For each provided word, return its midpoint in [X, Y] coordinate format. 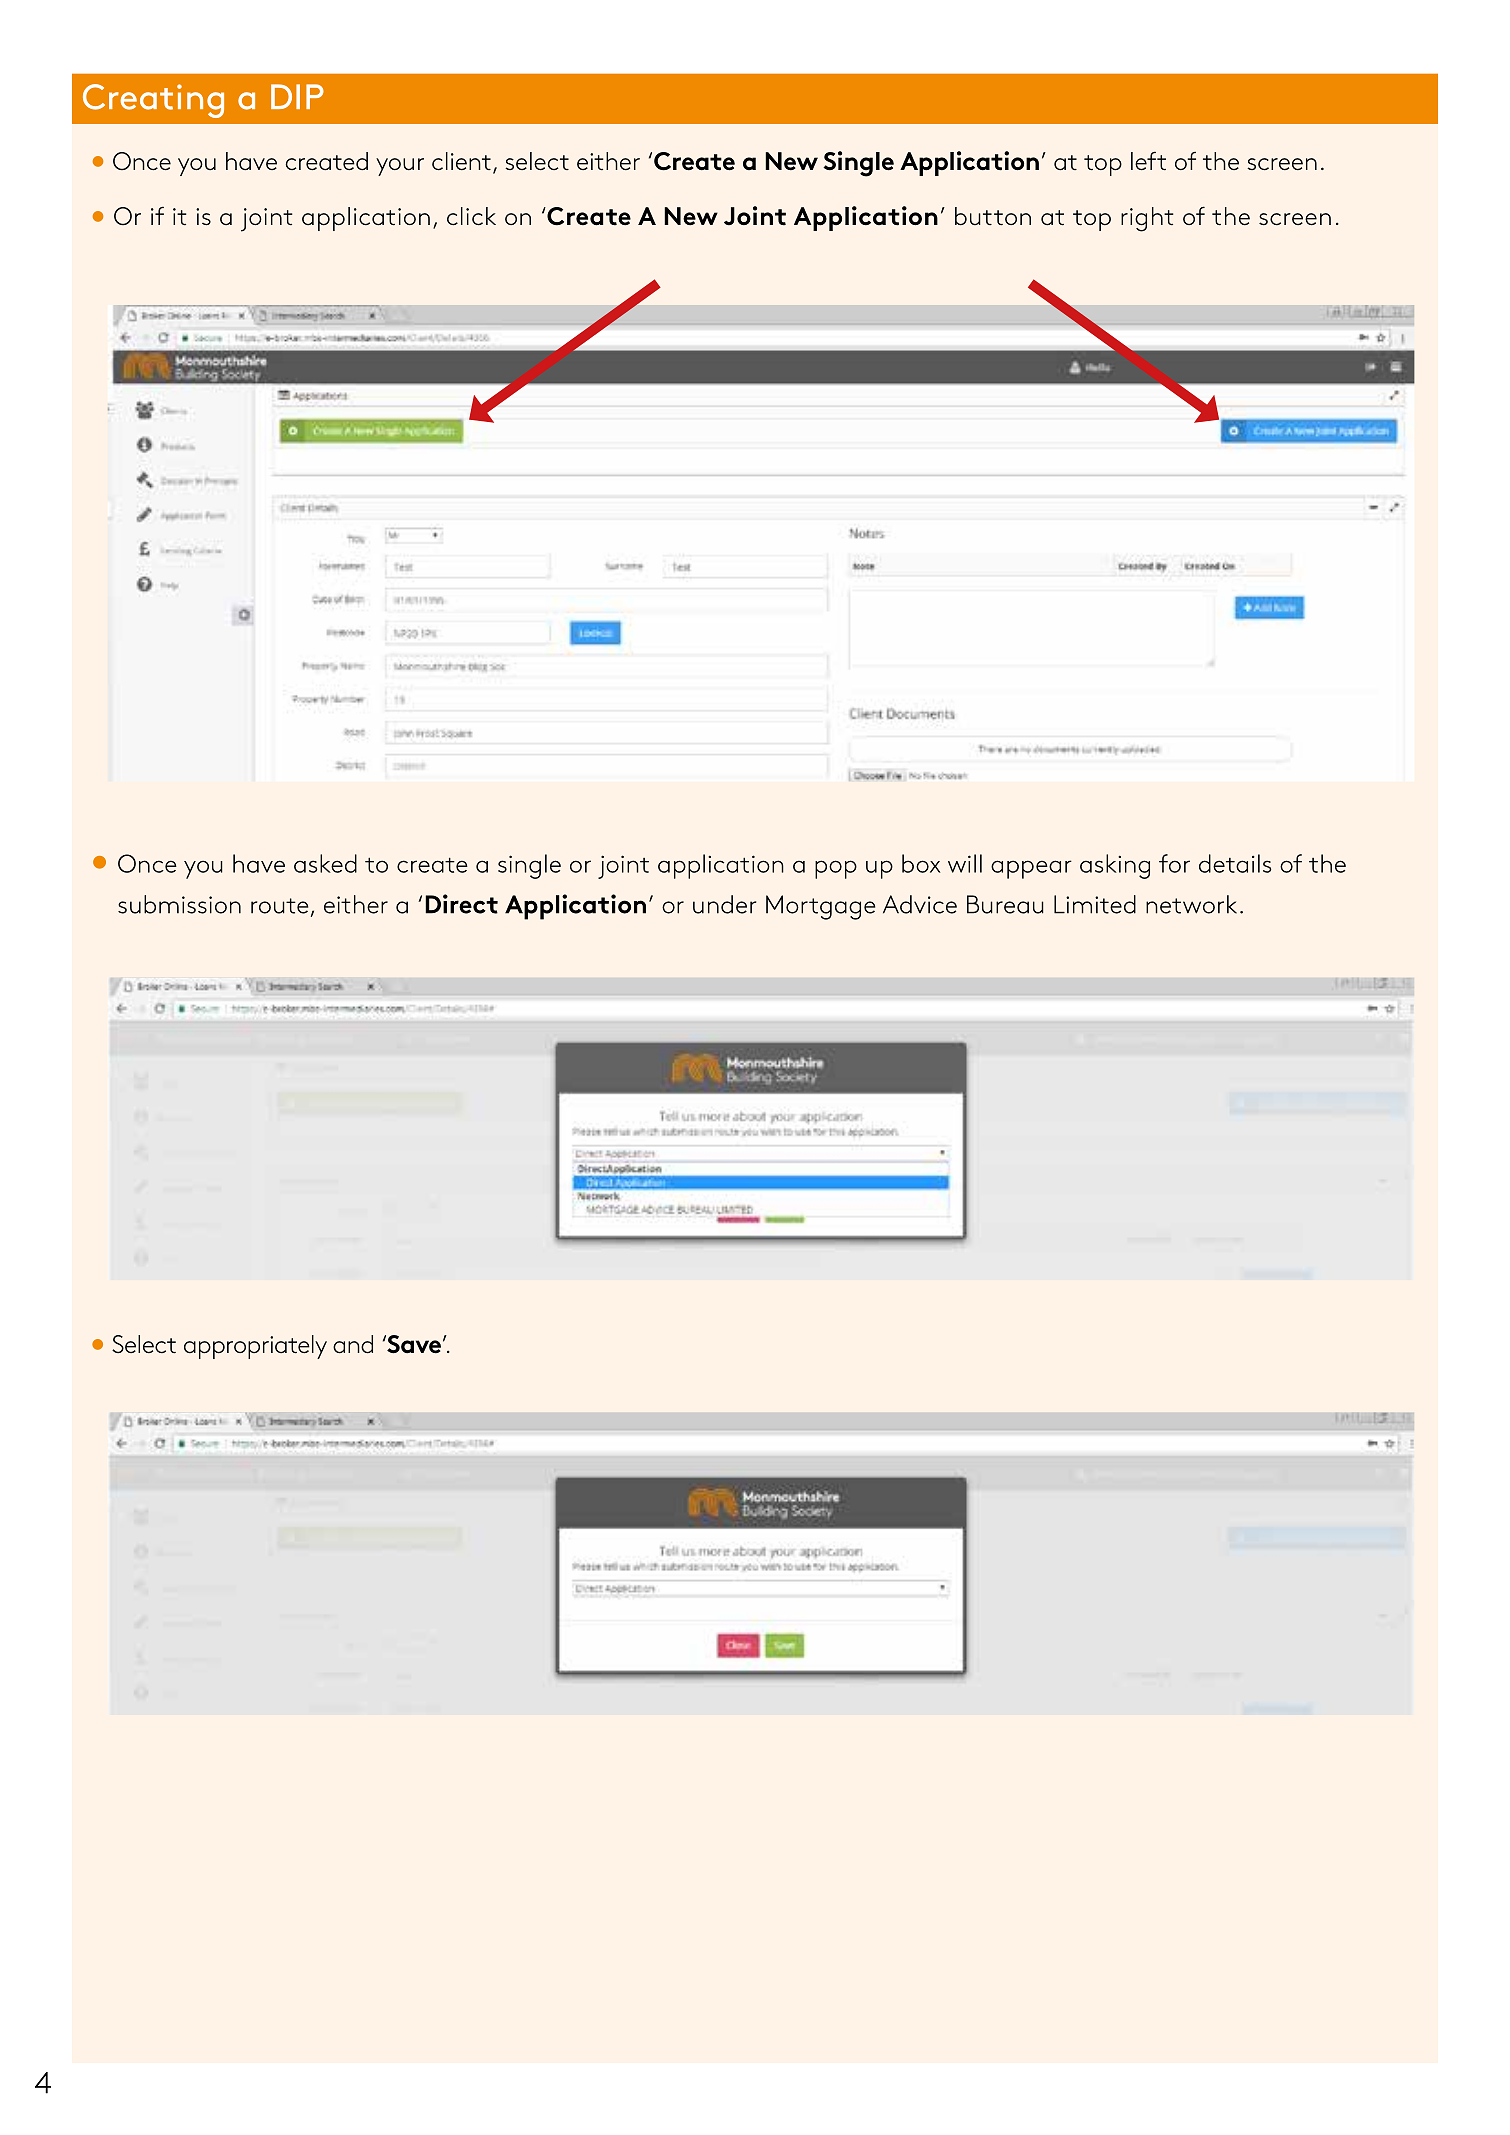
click [471, 216]
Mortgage [820, 907]
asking [1115, 866]
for [1174, 863]
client [461, 161]
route [279, 906]
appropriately [255, 1347]
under [724, 904]
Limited [1095, 904]
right [1147, 219]
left [1148, 161]
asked [325, 863]
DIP [297, 96]
